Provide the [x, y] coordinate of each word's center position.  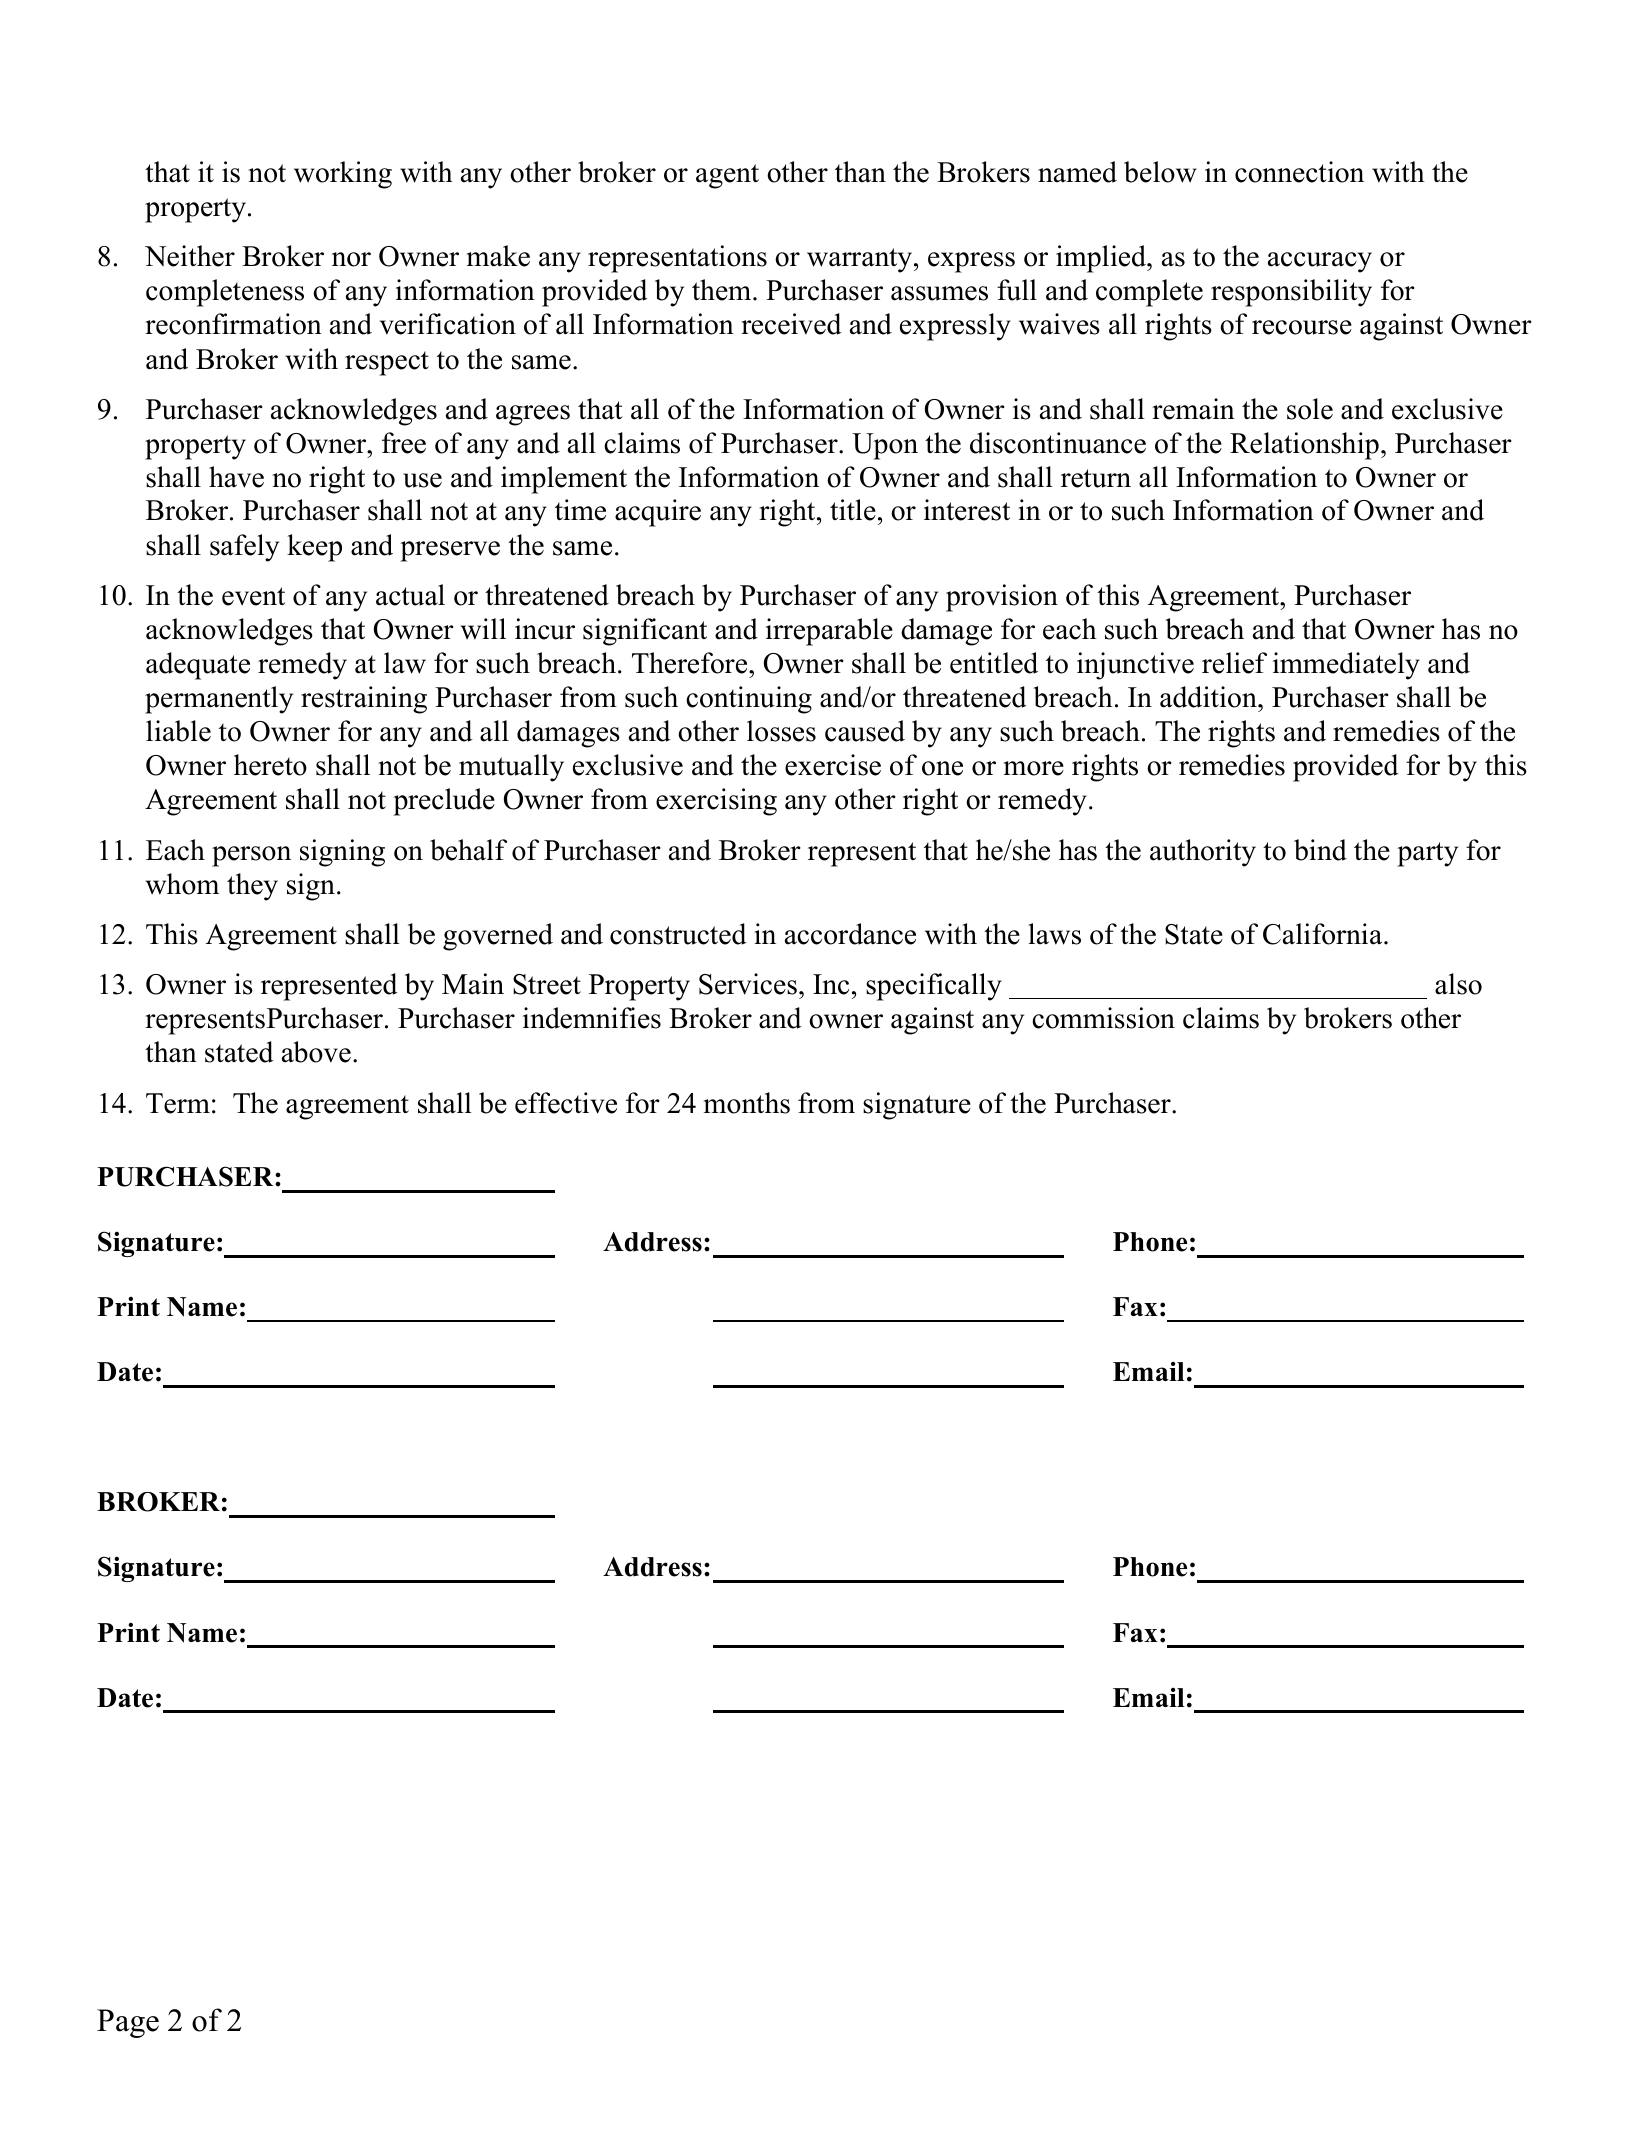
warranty [861, 260]
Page [128, 2023]
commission [1103, 1018]
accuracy [1320, 262]
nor [351, 259]
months [747, 1103]
